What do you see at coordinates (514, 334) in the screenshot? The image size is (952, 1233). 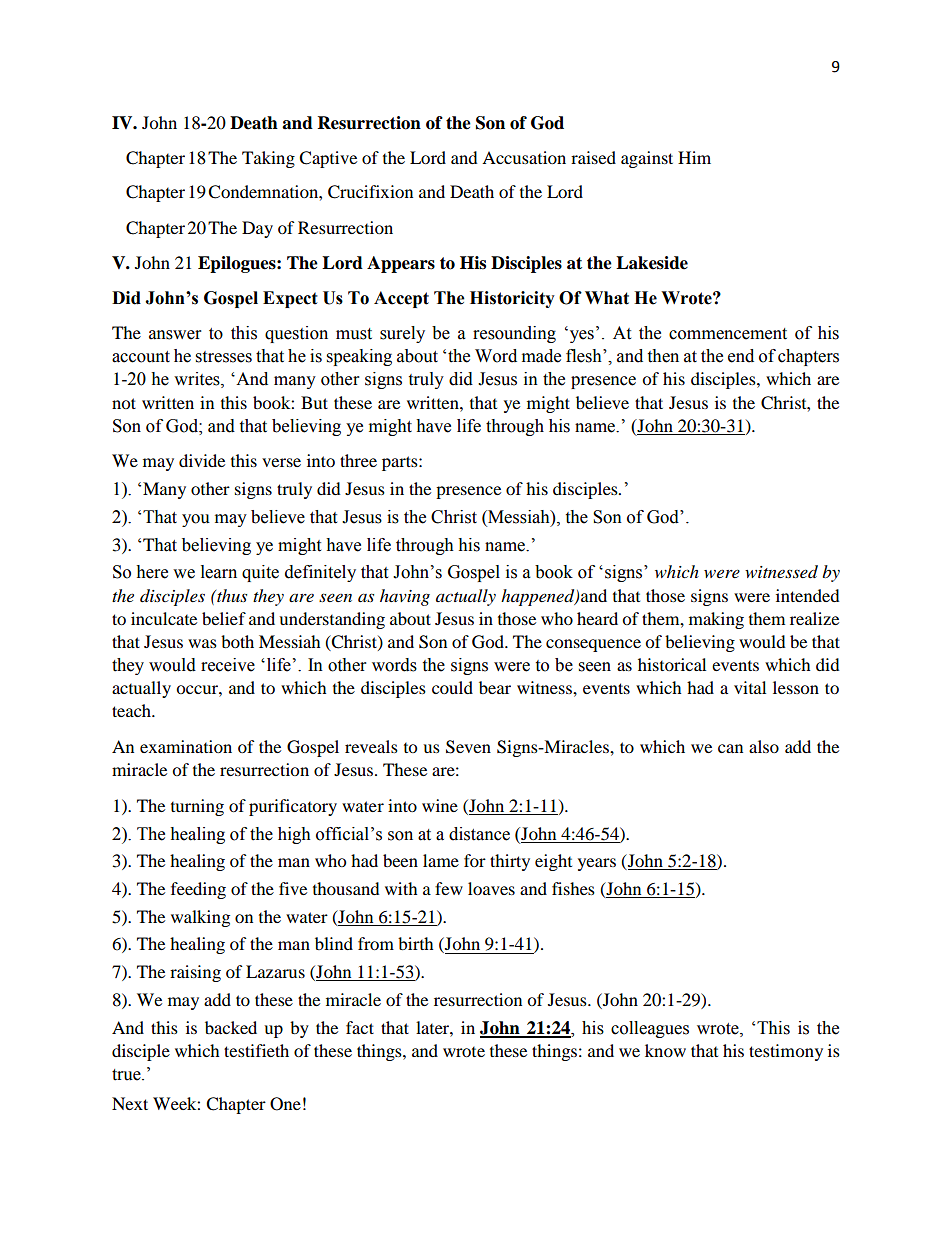 I see `resounding` at bounding box center [514, 334].
